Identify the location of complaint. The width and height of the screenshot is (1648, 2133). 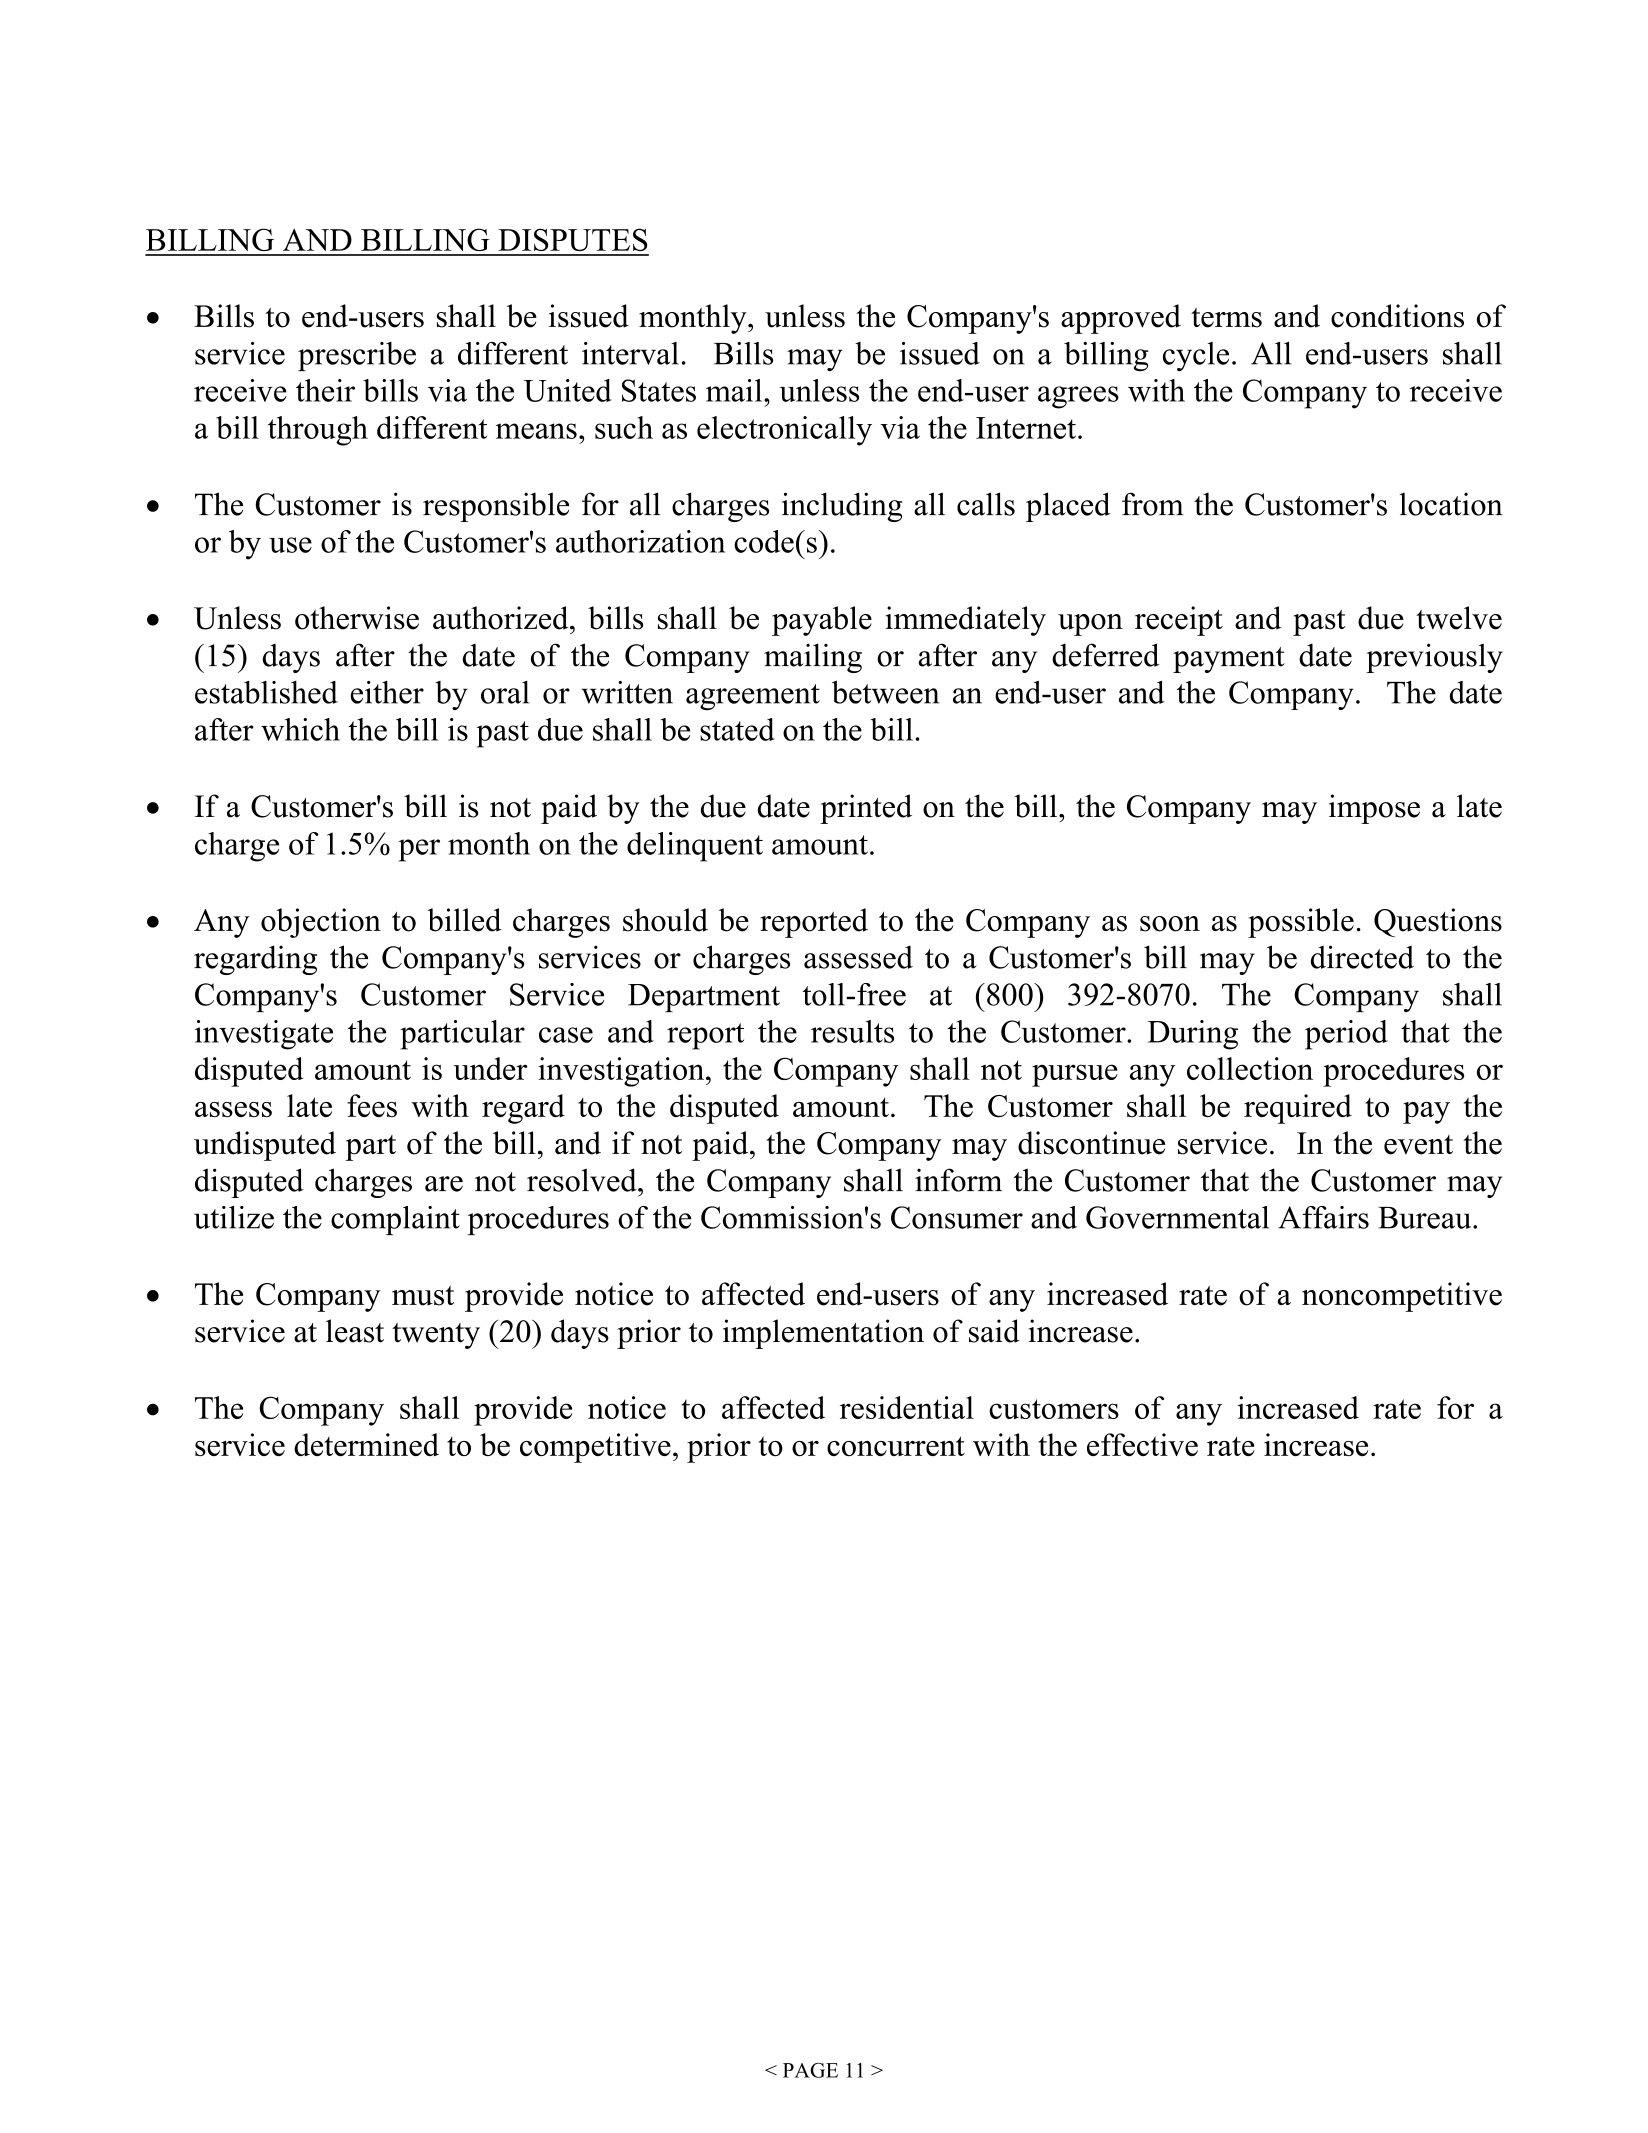
(395, 1220).
